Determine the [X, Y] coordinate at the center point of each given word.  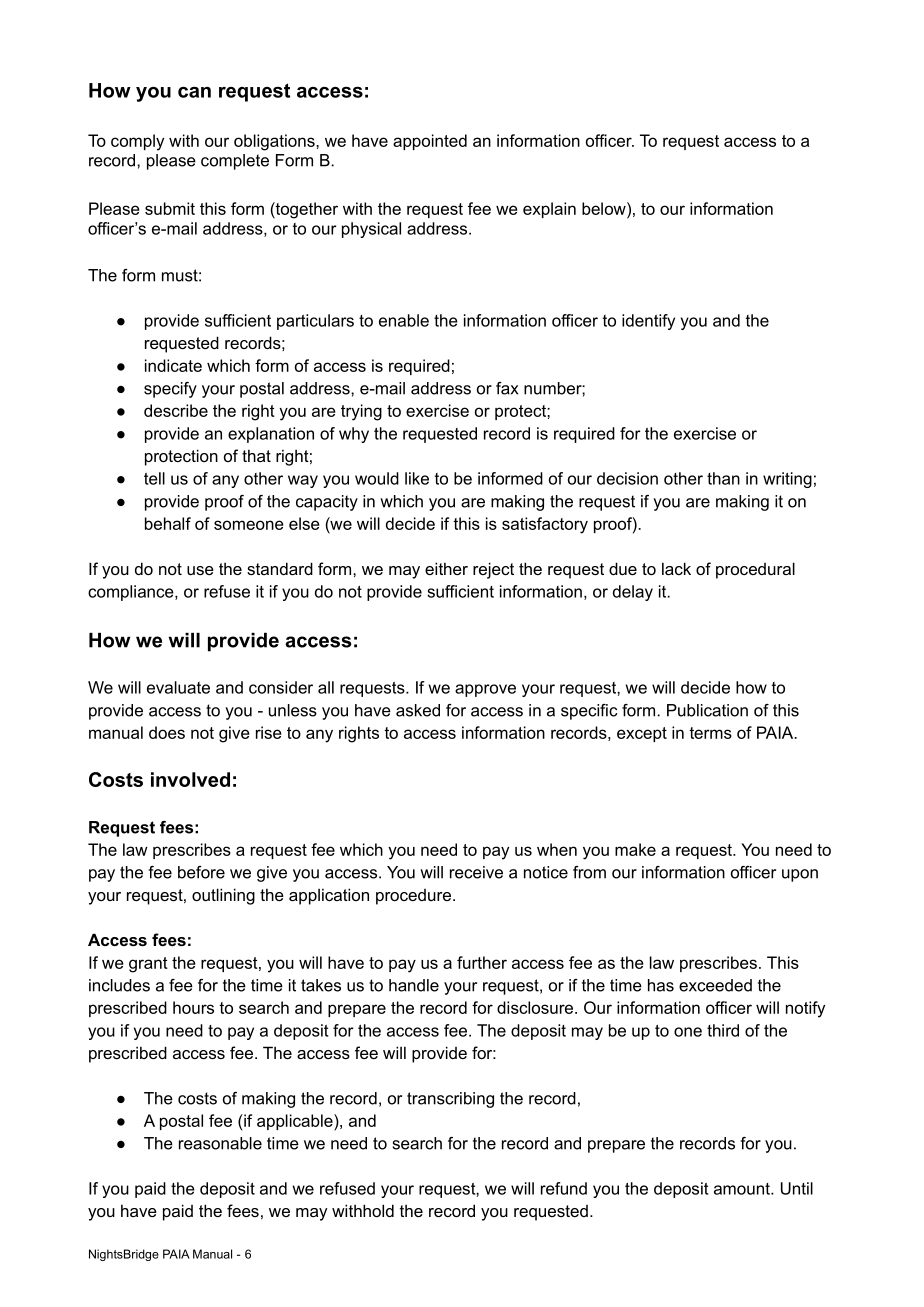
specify [170, 390]
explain [549, 210]
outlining [223, 896]
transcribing [450, 1100]
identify [648, 322]
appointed [430, 142]
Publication [707, 710]
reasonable [220, 1143]
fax [507, 388]
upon [800, 875]
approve [485, 690]
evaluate [178, 687]
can [194, 92]
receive [476, 872]
